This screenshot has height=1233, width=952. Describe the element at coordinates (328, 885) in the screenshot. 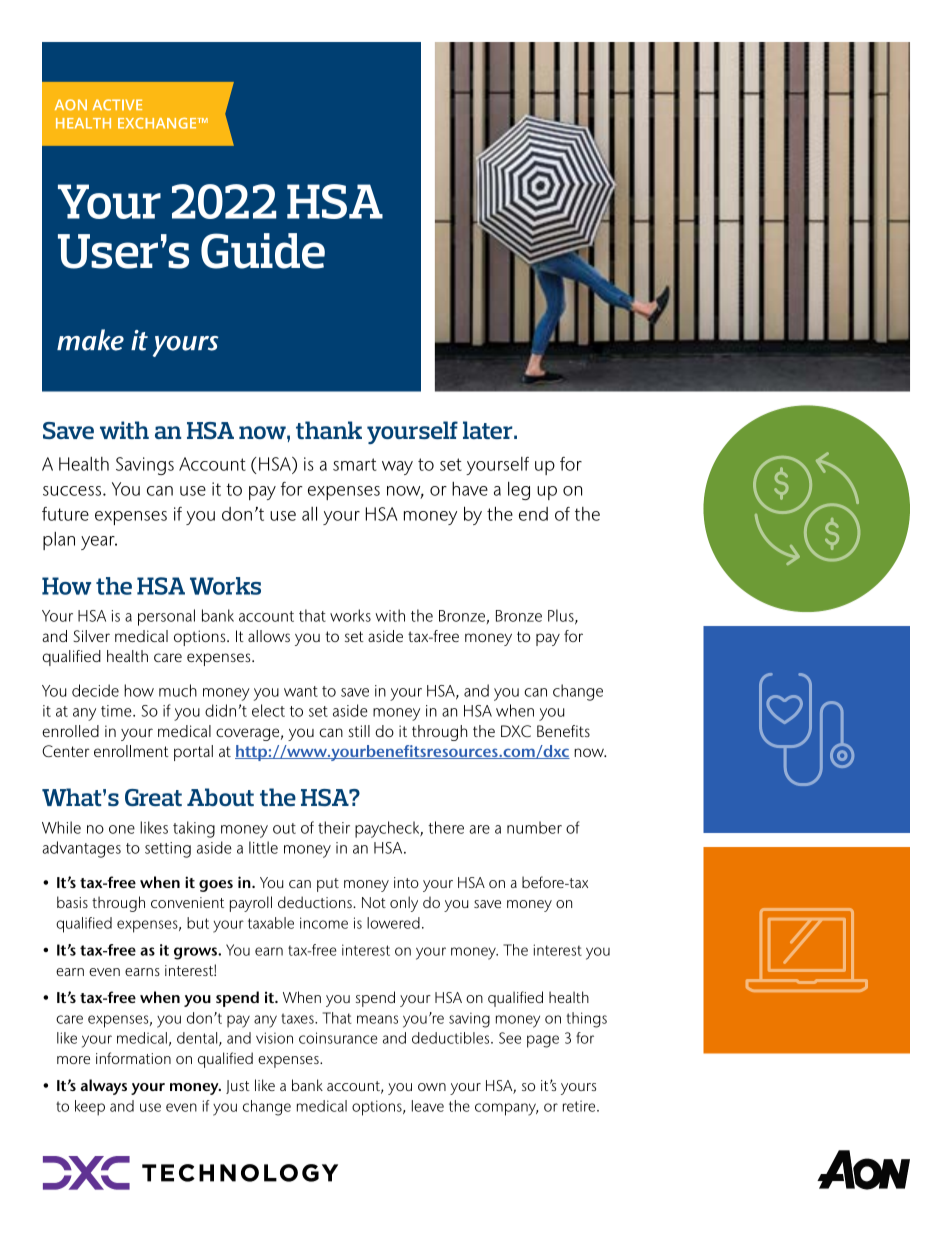

I see `put` at that location.
